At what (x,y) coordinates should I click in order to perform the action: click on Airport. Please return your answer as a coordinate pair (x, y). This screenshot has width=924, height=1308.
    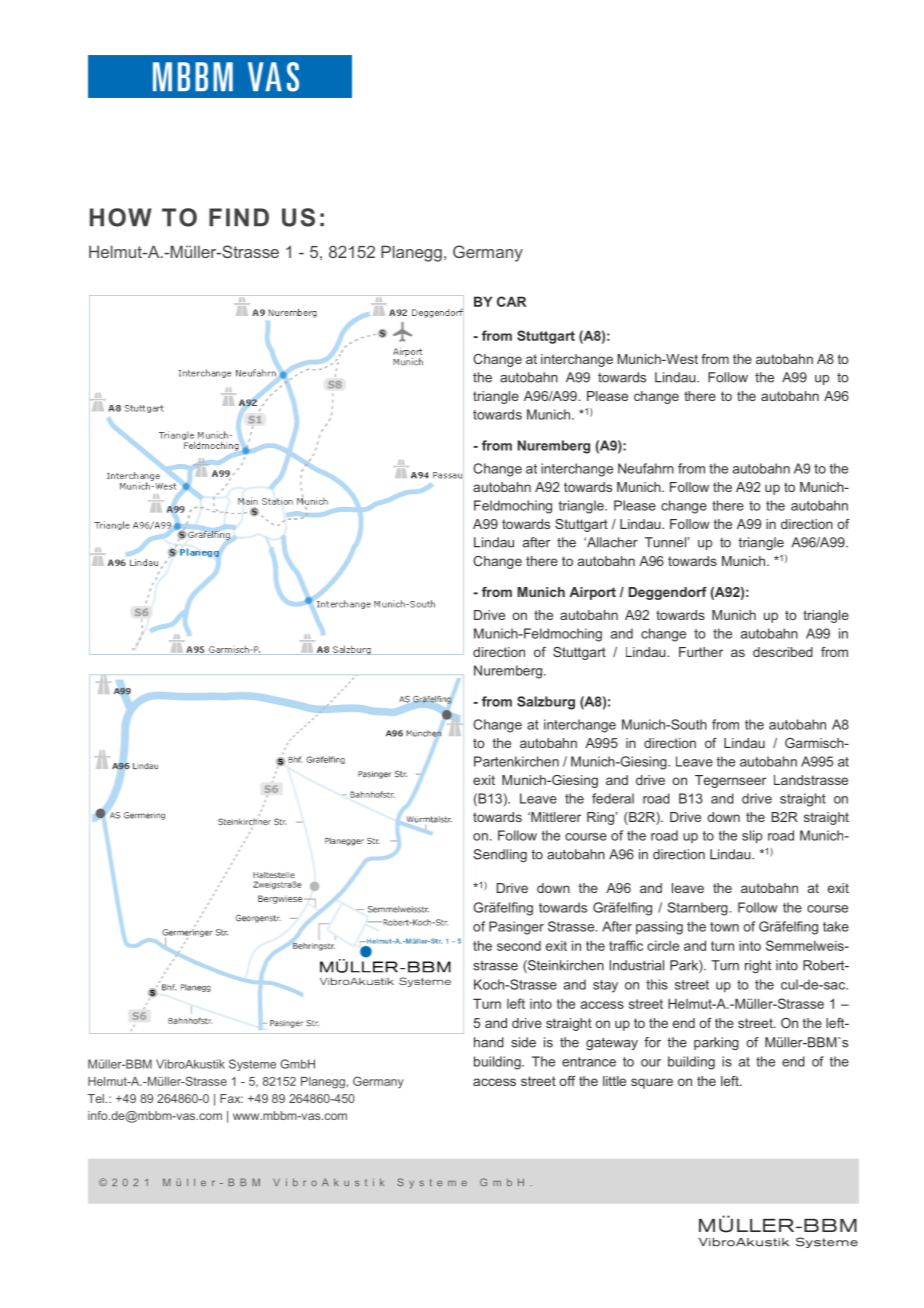
    Looking at the image, I should click on (592, 593).
